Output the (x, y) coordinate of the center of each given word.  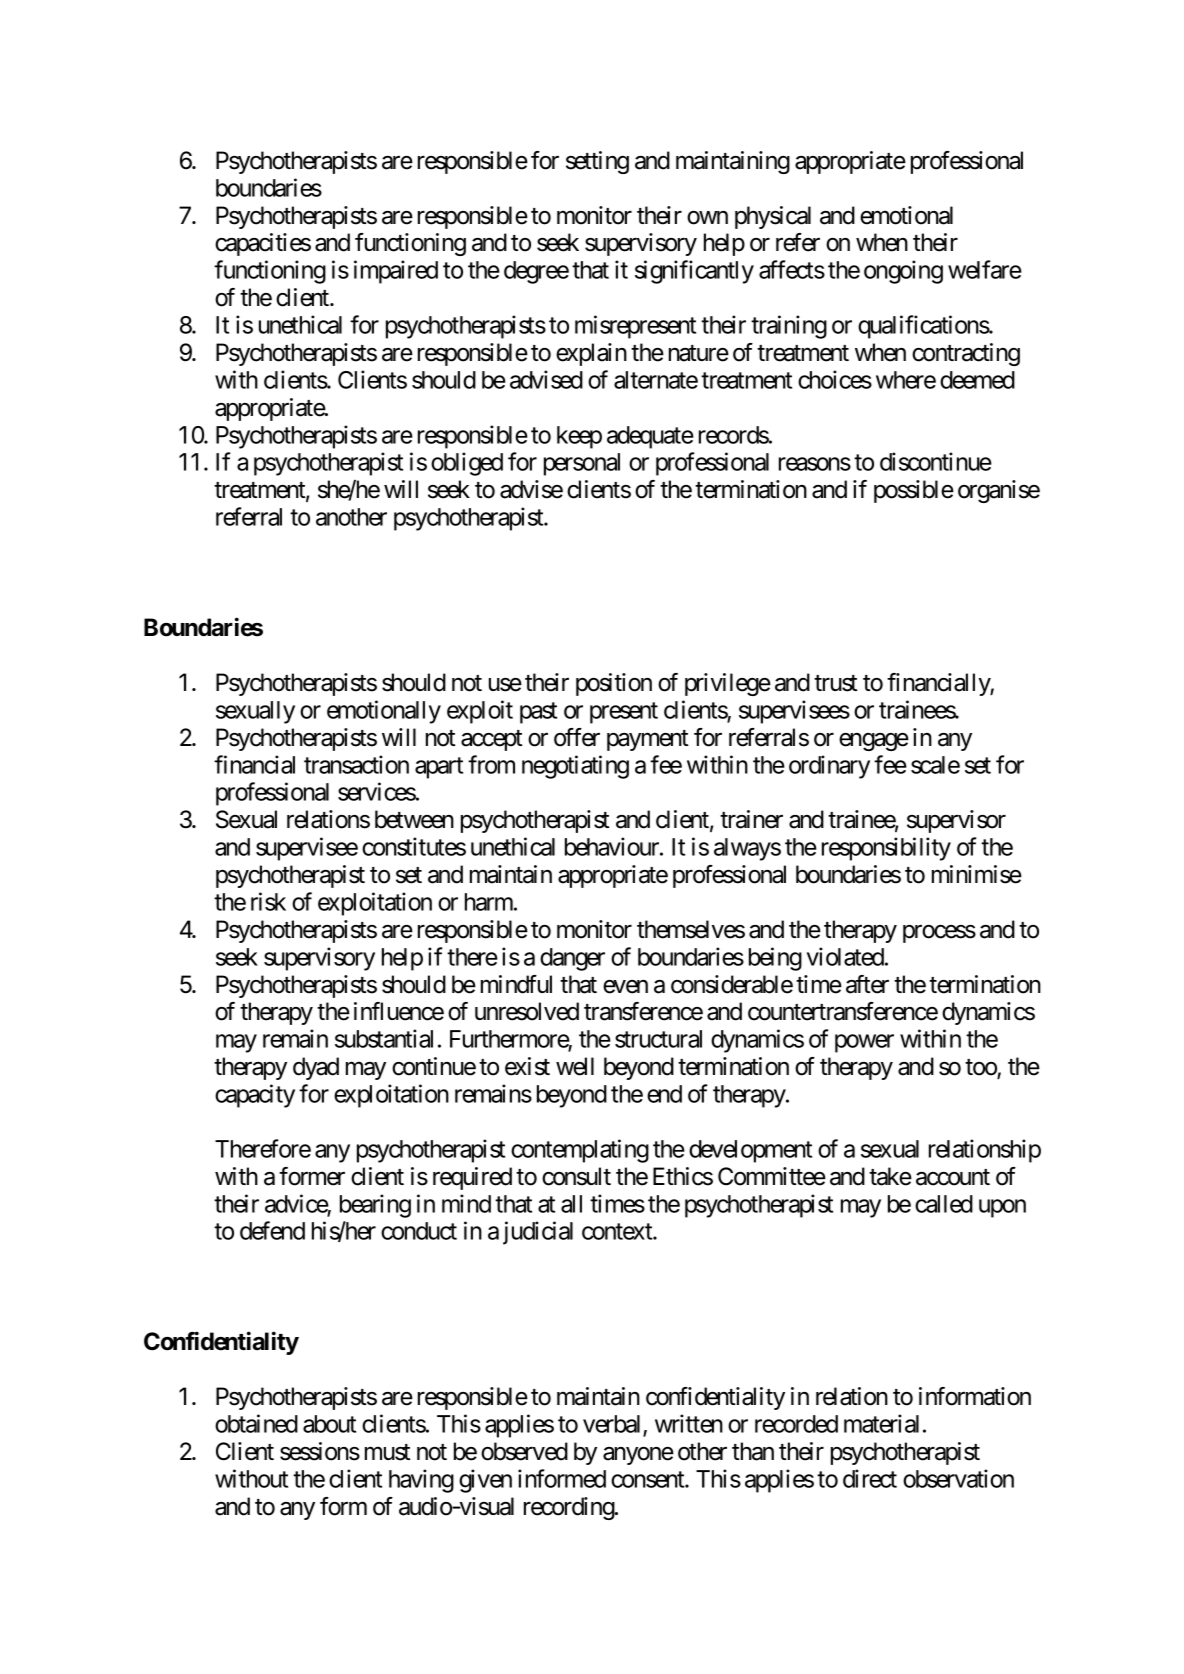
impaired (396, 272)
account (953, 1177)
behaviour (613, 846)
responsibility (886, 849)
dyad (316, 1068)
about (329, 1424)
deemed (977, 380)
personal (582, 464)
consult (576, 1176)
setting (597, 162)
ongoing (903, 272)
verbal (613, 1425)
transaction (356, 764)
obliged (467, 464)
